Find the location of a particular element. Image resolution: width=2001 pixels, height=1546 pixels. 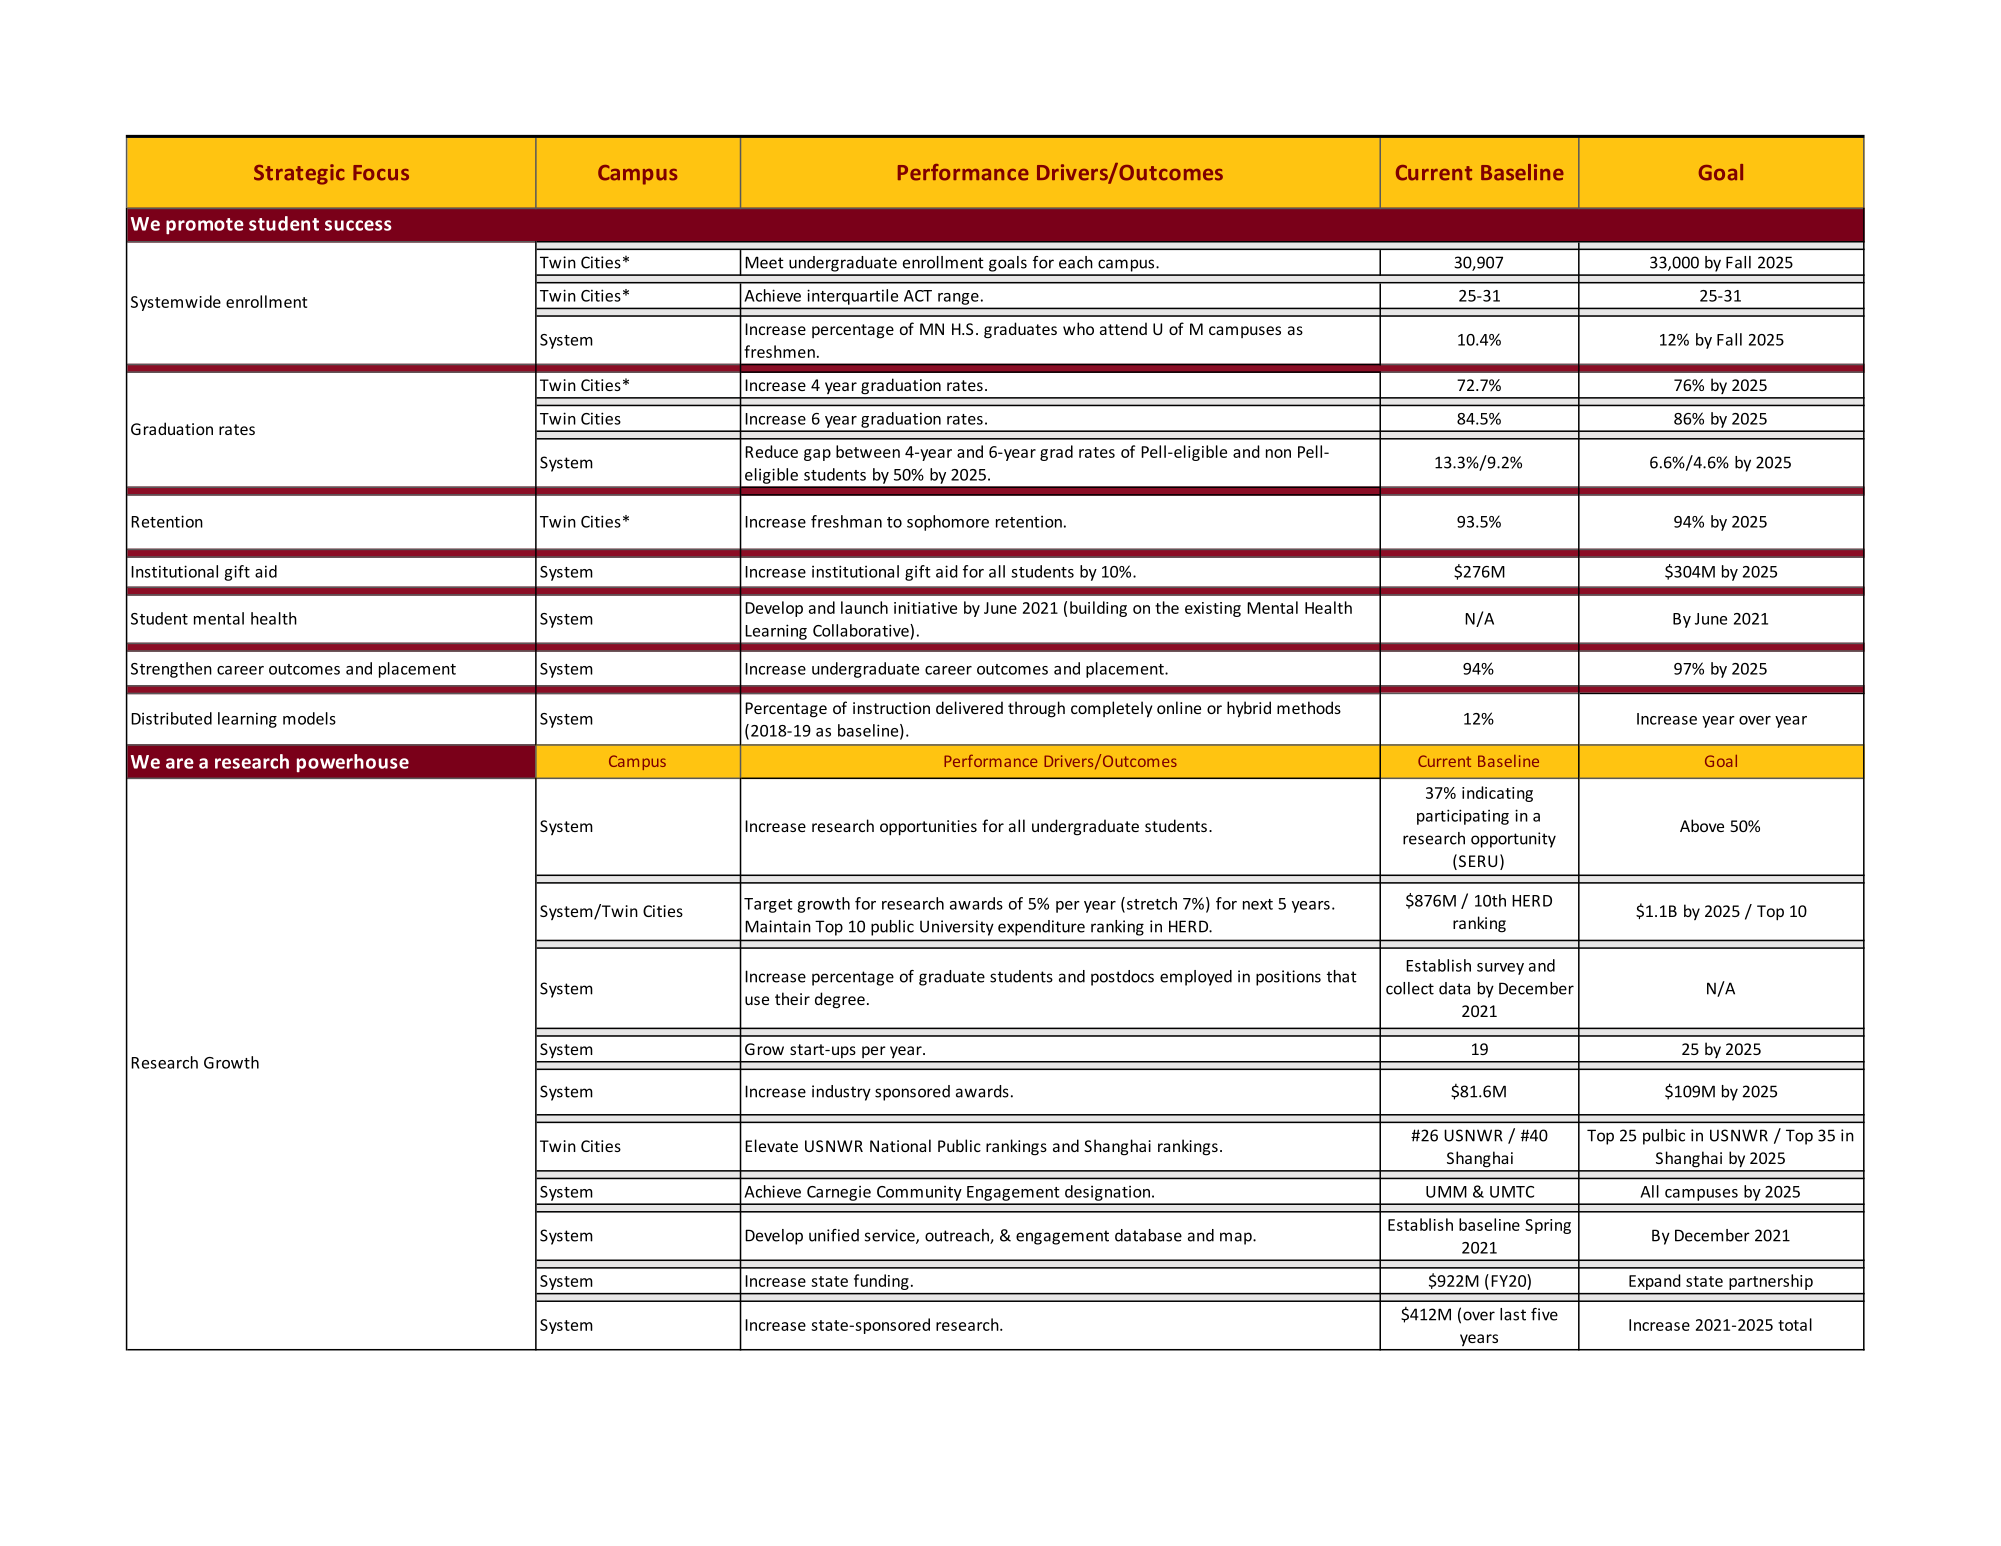

powerhouse is located at coordinates (353, 763).
